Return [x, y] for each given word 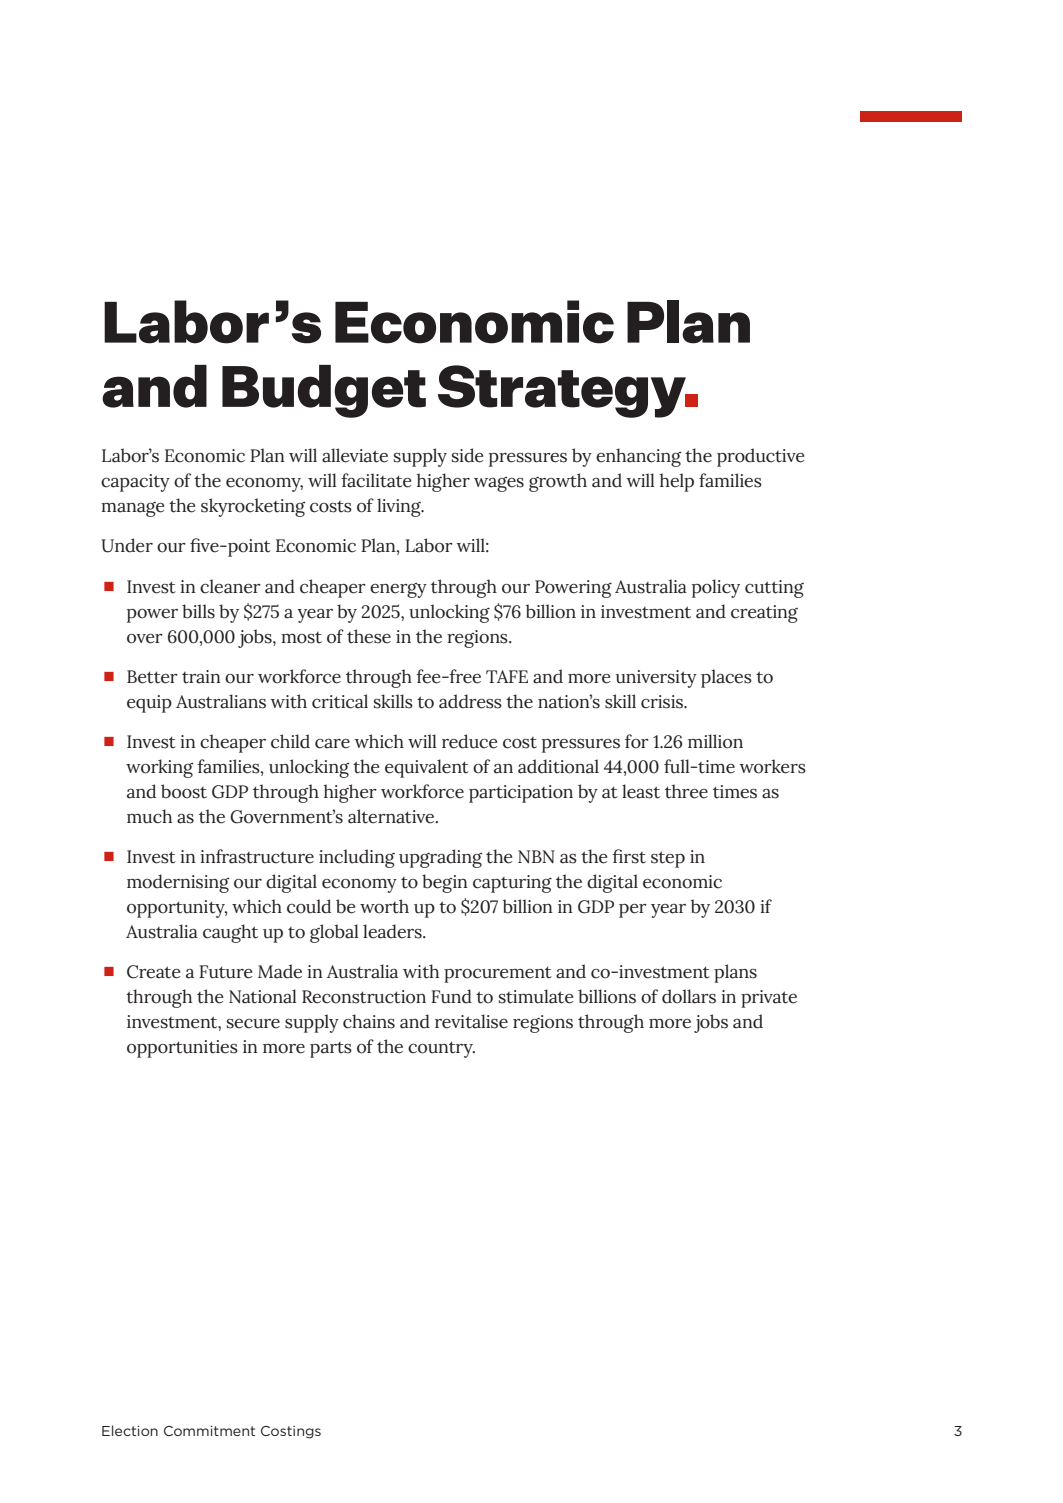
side [467, 455]
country [441, 1049]
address [470, 701]
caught [230, 933]
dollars [689, 996]
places [726, 678]
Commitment [209, 1431]
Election [130, 1430]
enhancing [638, 457]
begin [445, 883]
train [201, 677]
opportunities [182, 1049]
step [668, 859]
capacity [135, 483]
